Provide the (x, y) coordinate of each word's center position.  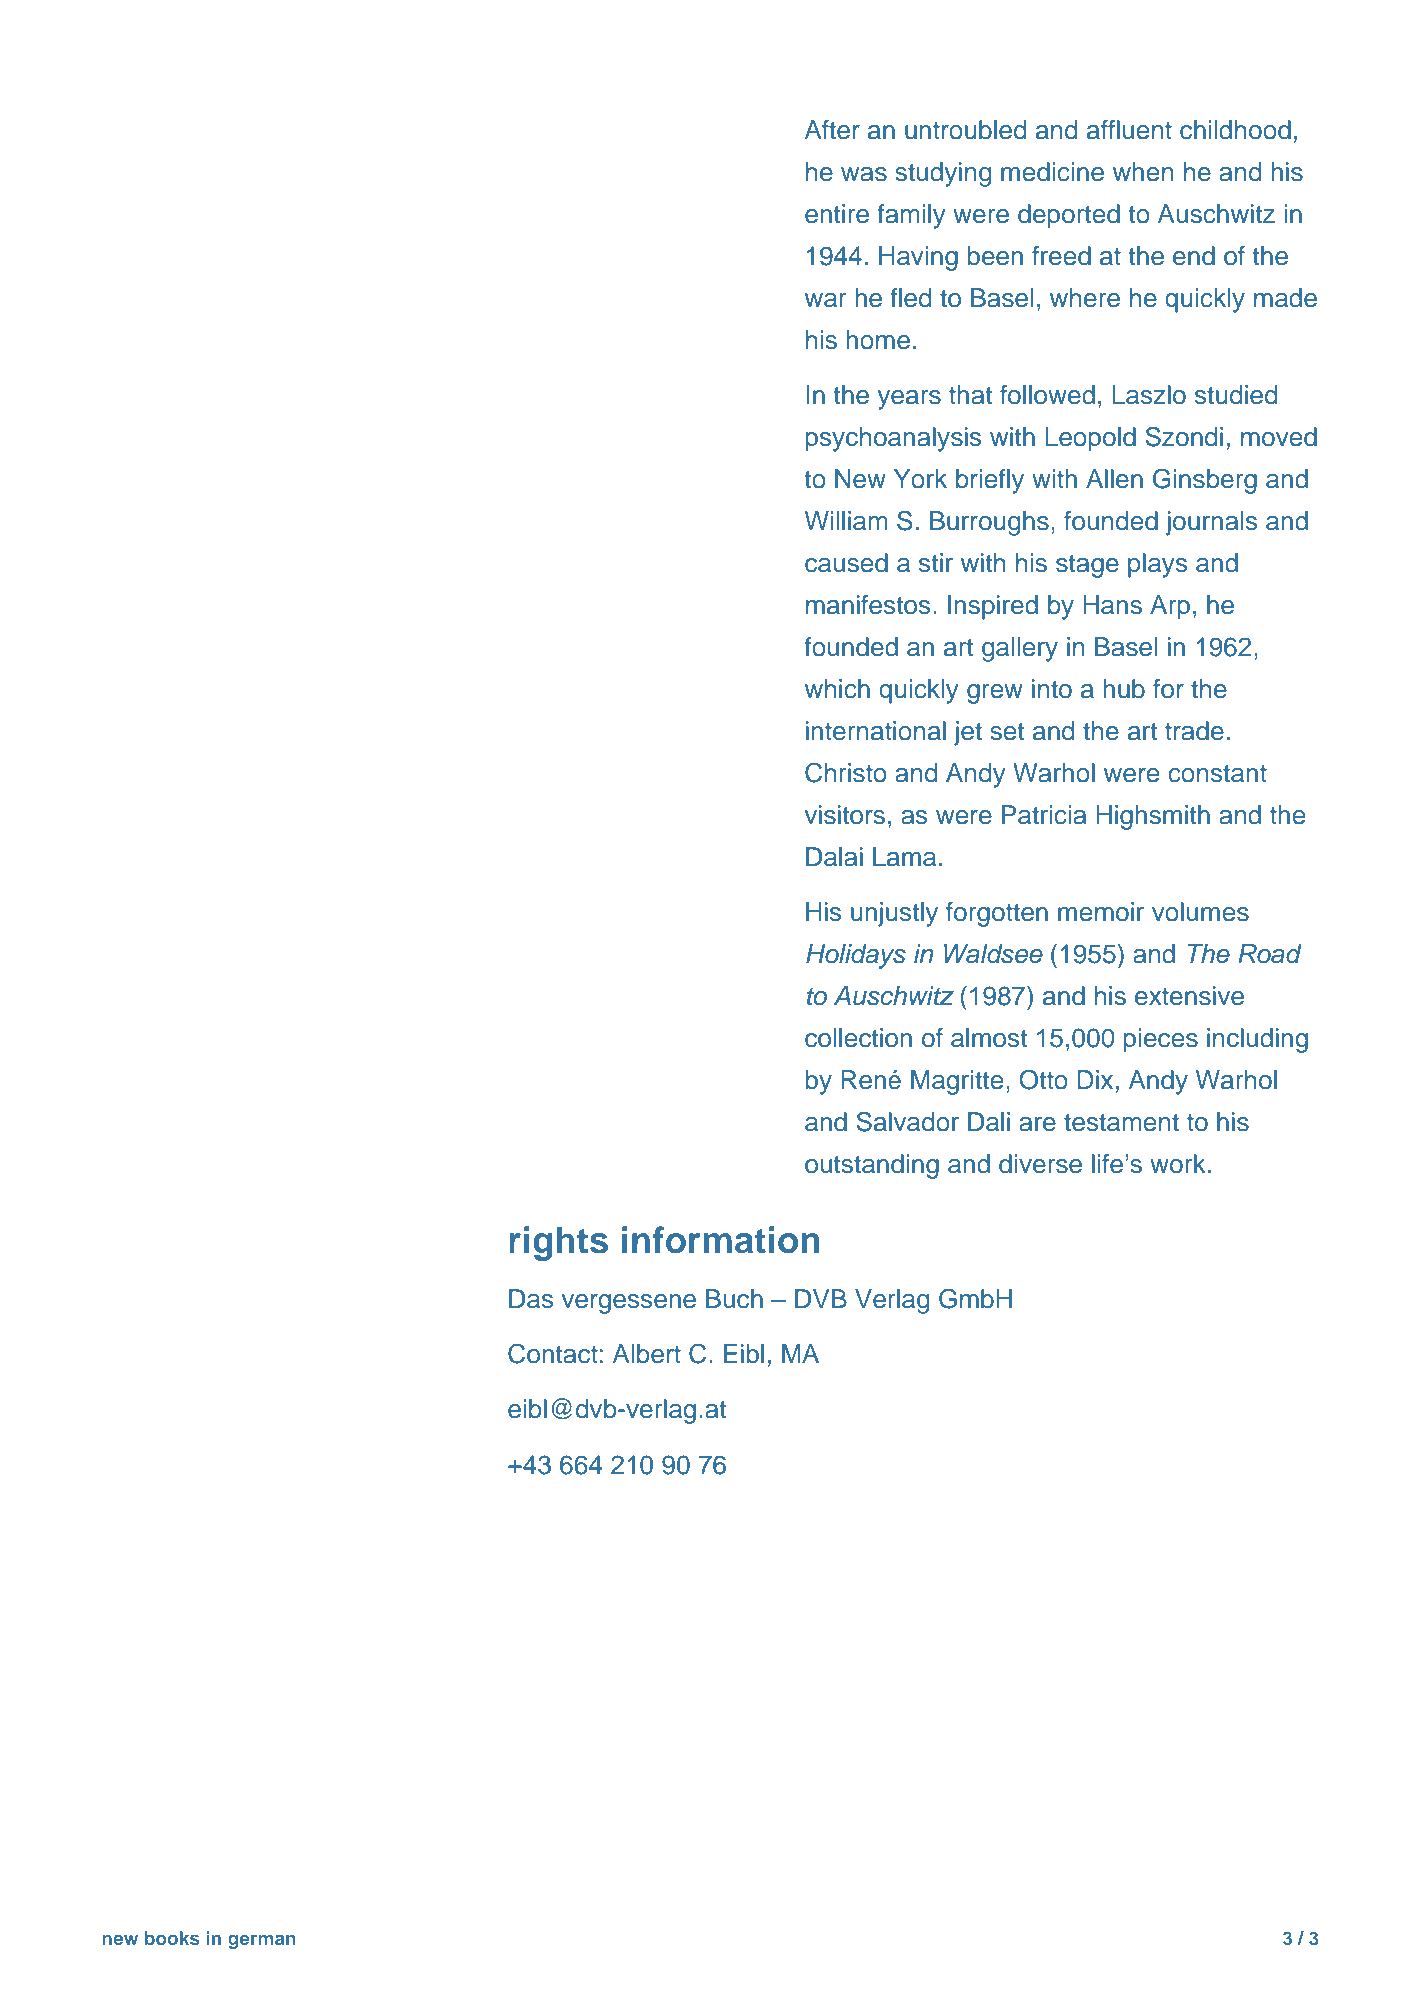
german (262, 1941)
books (172, 1938)
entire (837, 214)
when (1143, 172)
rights (559, 1243)
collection (858, 1038)
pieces (1161, 1040)
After (832, 130)
